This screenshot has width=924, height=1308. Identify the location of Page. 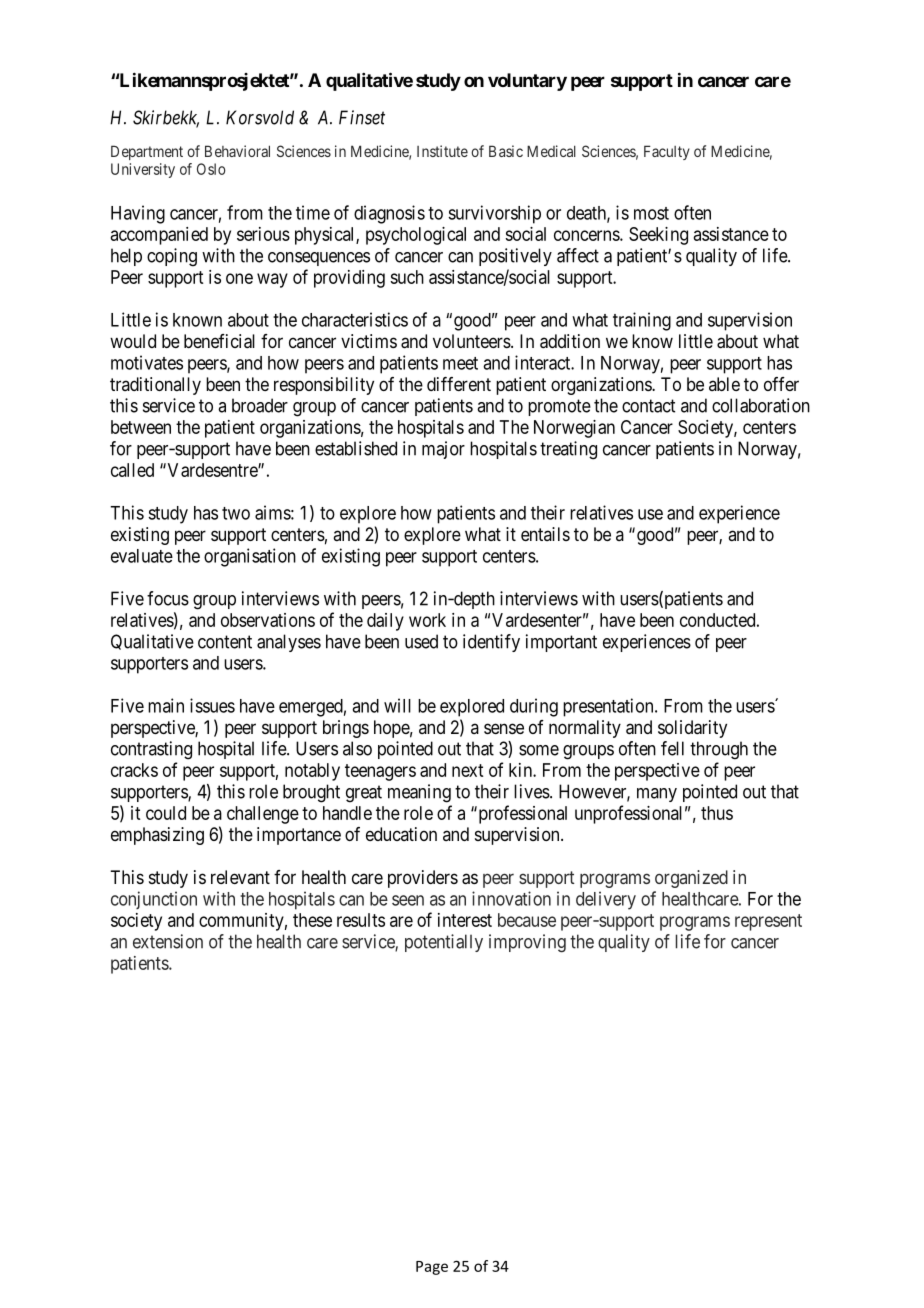
(432, 1268).
